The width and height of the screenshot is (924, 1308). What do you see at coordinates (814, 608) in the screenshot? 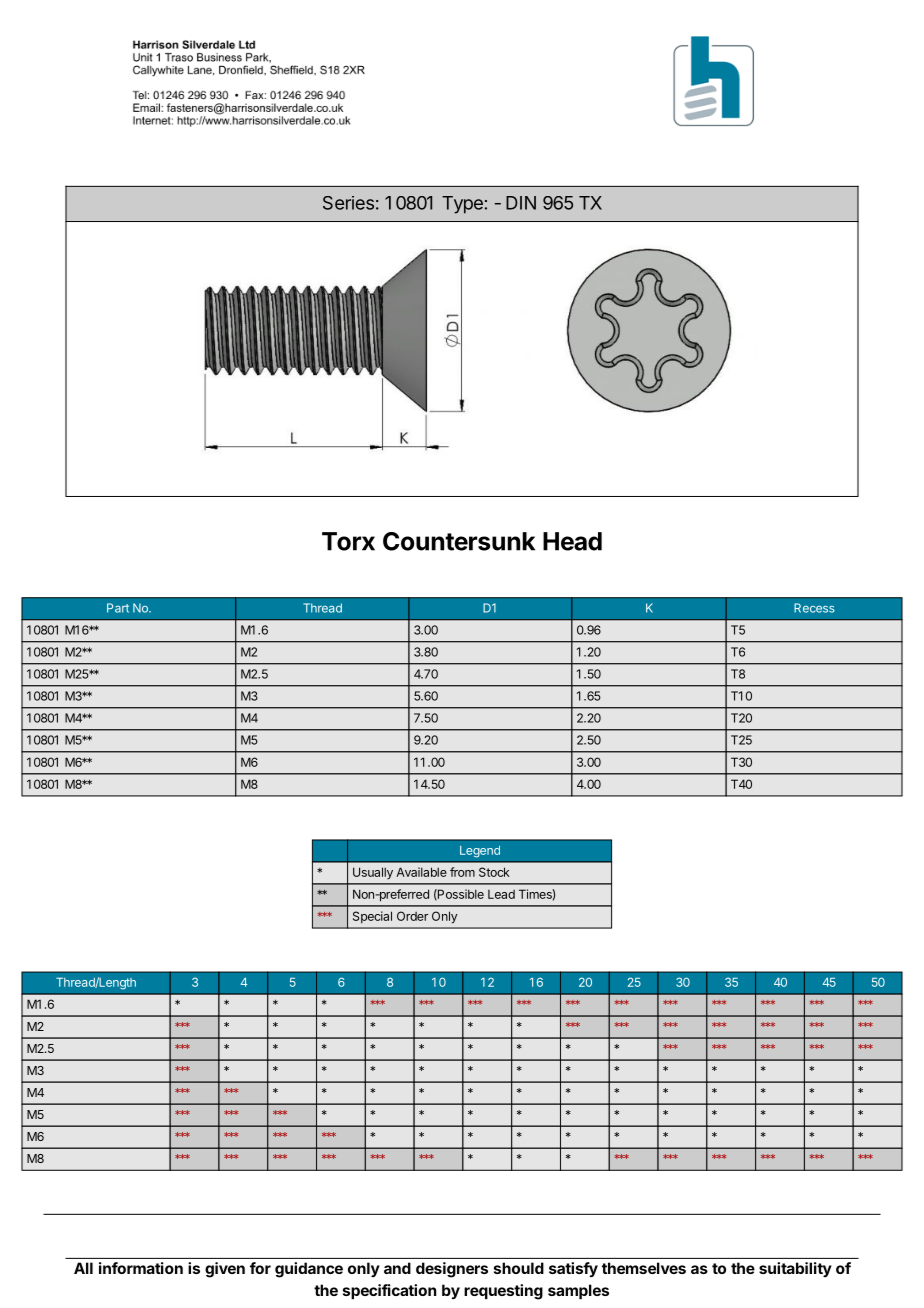
I see `Recess` at bounding box center [814, 608].
